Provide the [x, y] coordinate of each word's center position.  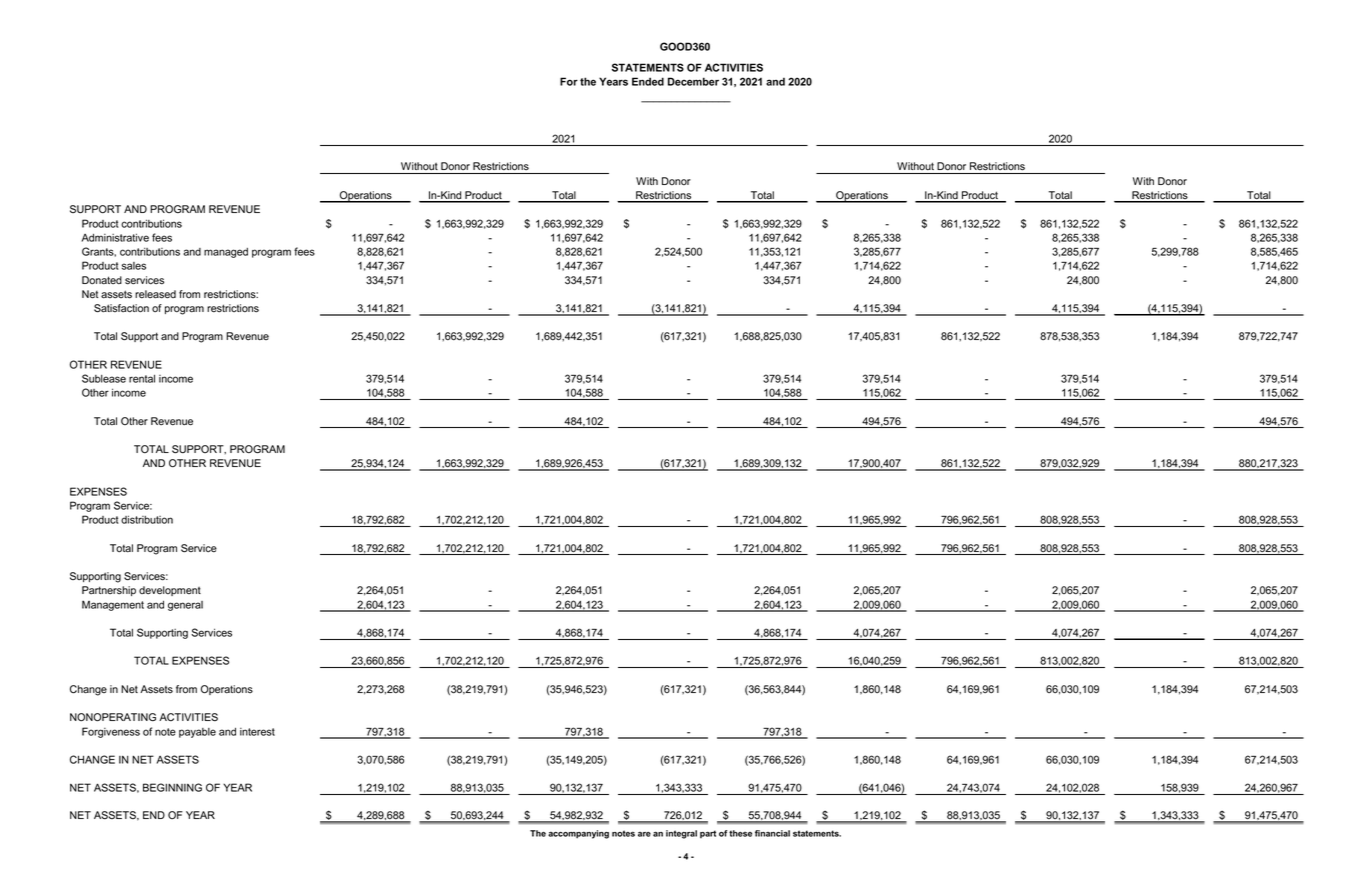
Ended [648, 81]
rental [142, 378]
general [185, 606]
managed [226, 253]
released [155, 294]
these [740, 833]
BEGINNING [172, 787]
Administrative [115, 237]
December [693, 81]
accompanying [578, 834]
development [170, 591]
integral [681, 834]
